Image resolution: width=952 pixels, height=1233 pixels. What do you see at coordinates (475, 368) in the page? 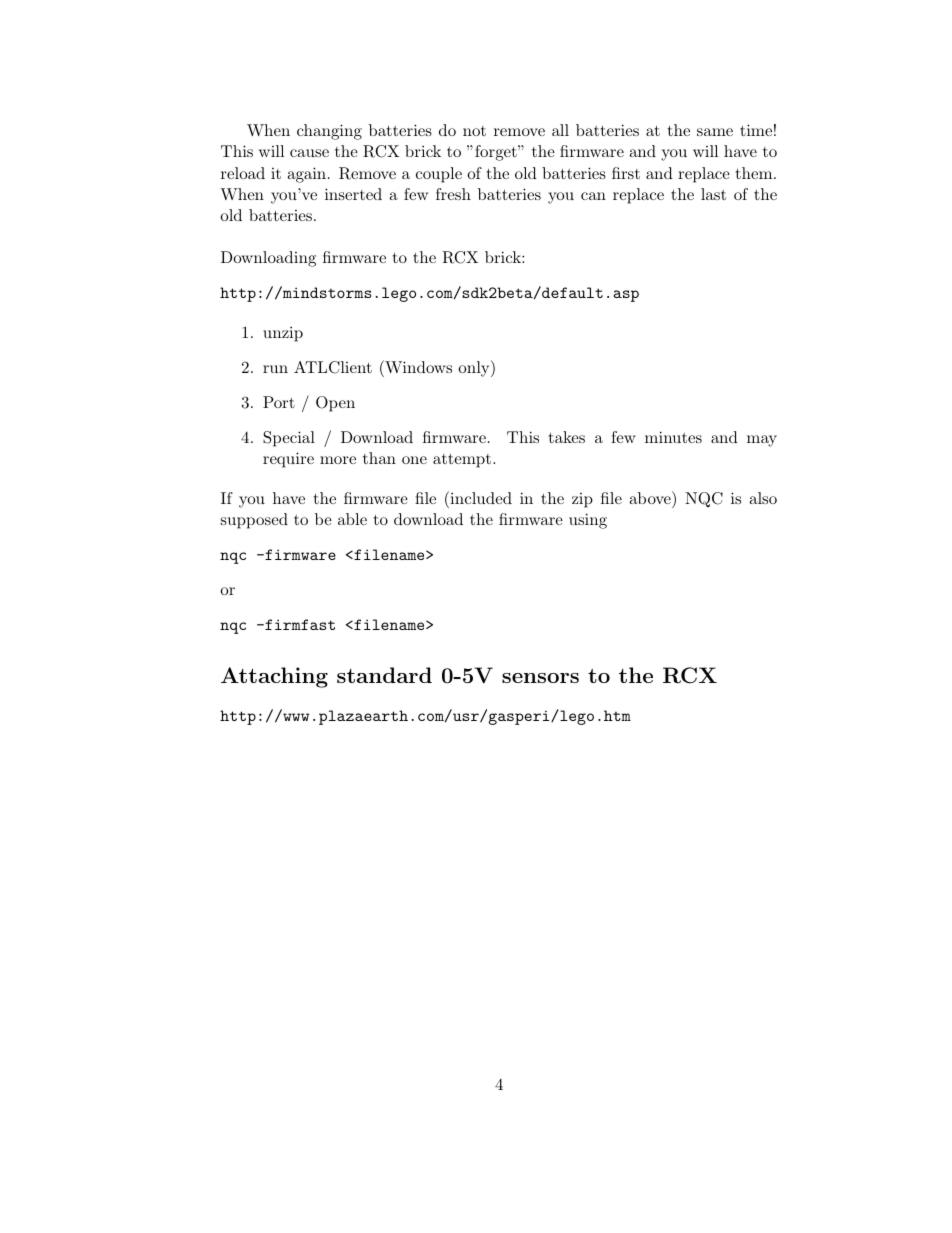
I see `only` at bounding box center [475, 368].
